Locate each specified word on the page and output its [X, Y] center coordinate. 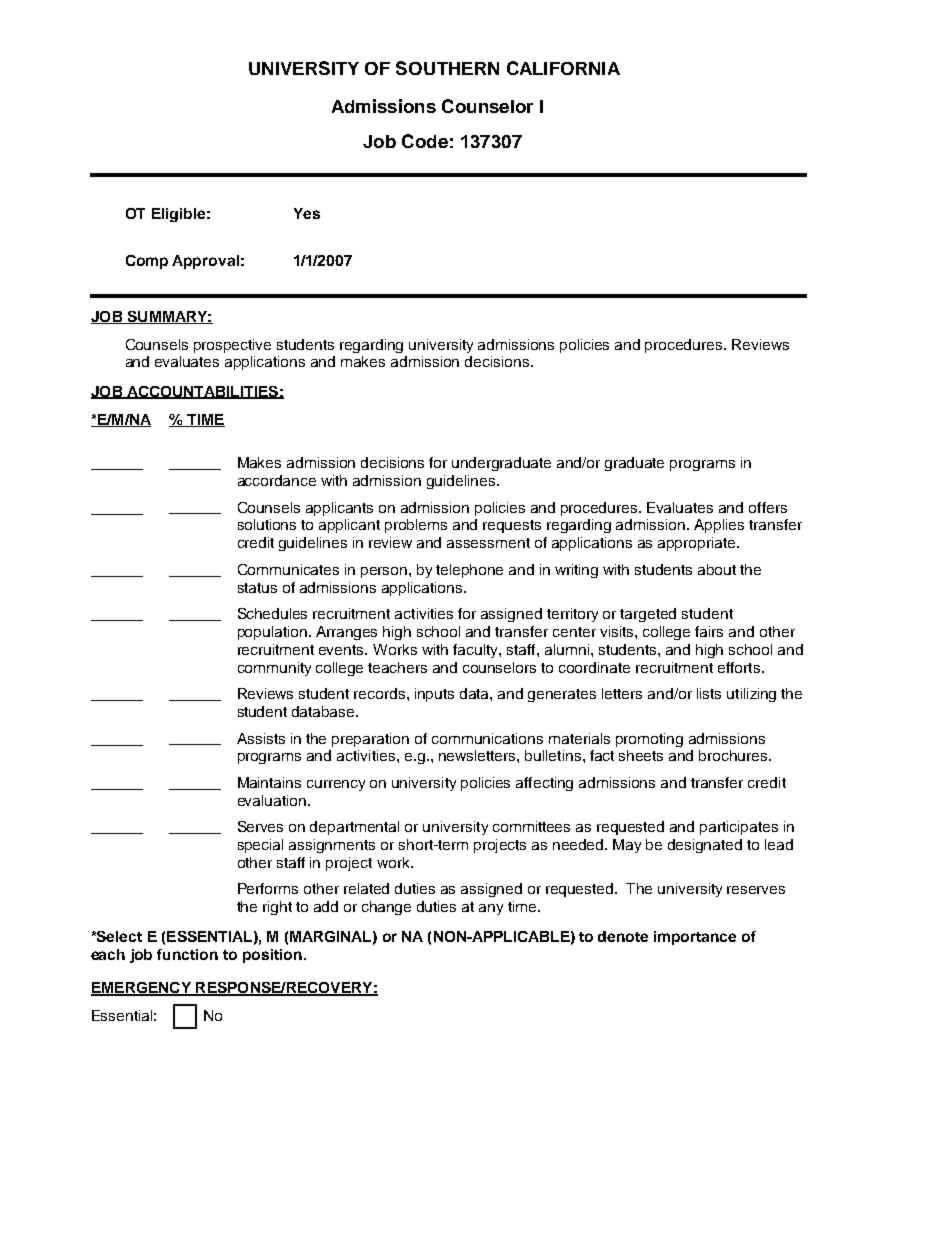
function [187, 954]
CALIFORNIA [563, 68]
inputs [434, 695]
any [491, 909]
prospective [232, 346]
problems [416, 526]
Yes [307, 213]
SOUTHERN [447, 68]
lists [709, 693]
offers [768, 507]
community [274, 669]
